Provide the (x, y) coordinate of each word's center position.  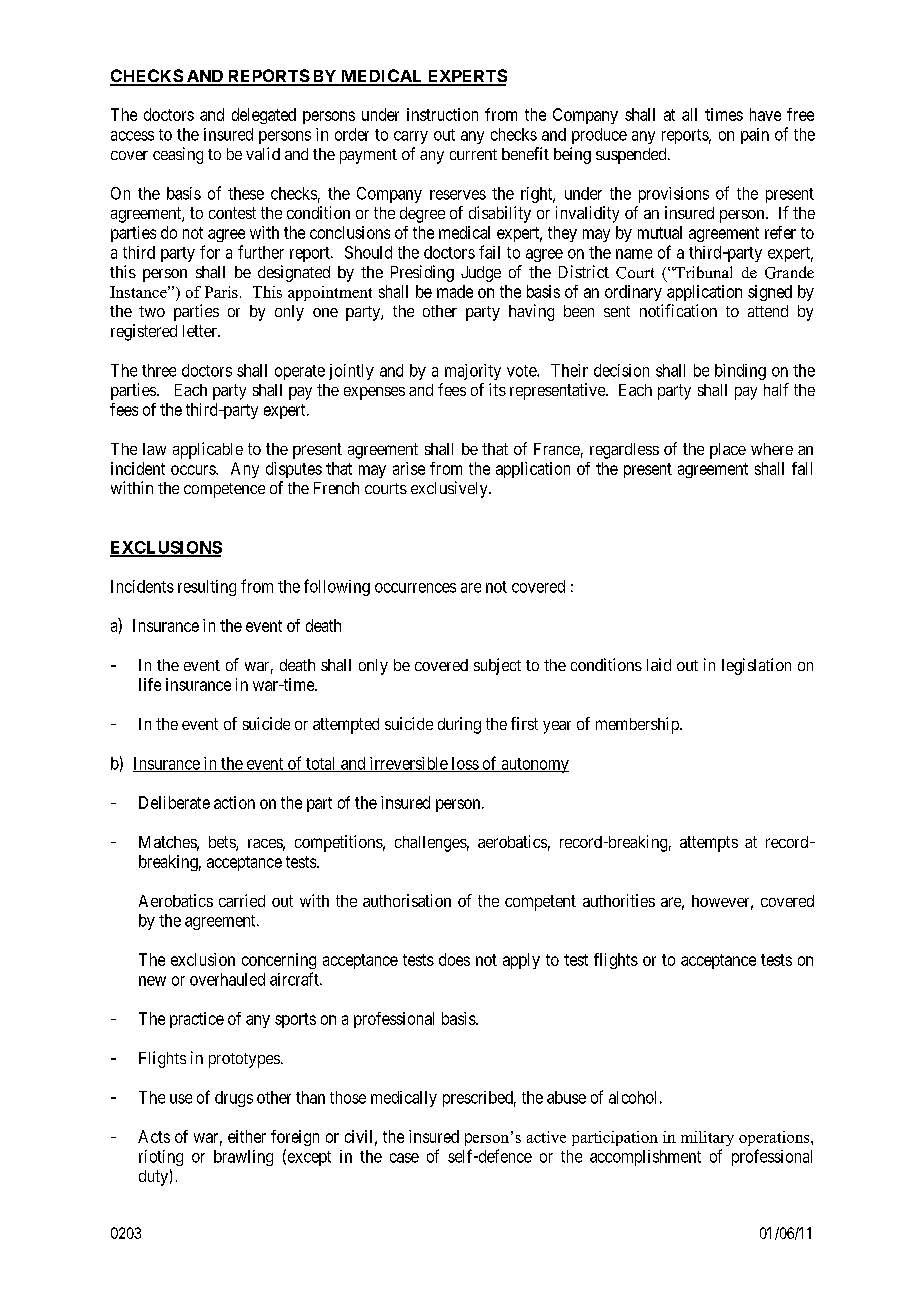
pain (755, 136)
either (247, 1136)
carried (242, 900)
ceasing (178, 155)
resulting (207, 588)
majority (473, 372)
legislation (756, 666)
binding (740, 372)
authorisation (407, 900)
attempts (709, 844)
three (159, 370)
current (473, 154)
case (404, 1158)
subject (497, 666)
